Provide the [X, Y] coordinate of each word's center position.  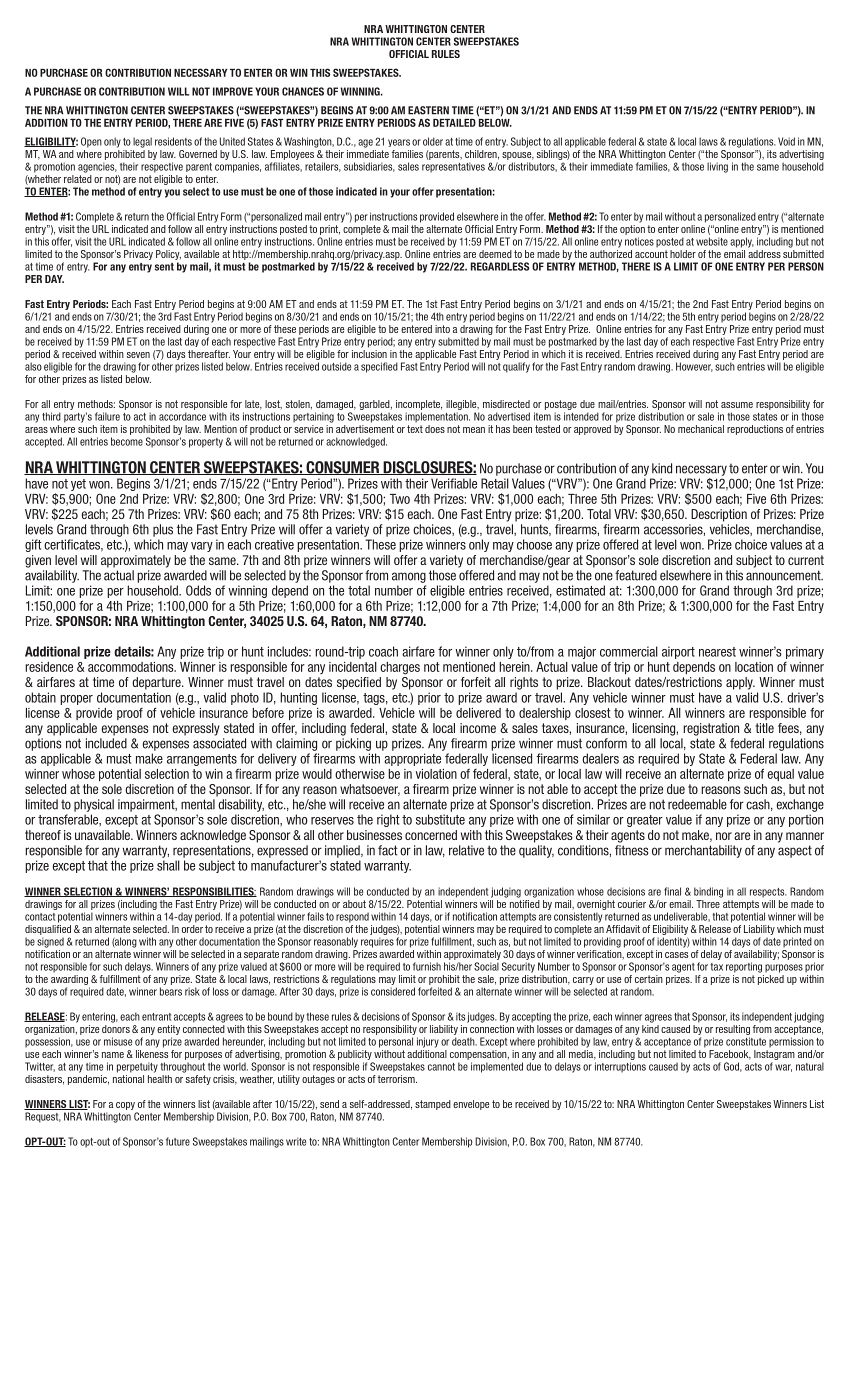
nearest [717, 652]
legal [142, 142]
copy [125, 1106]
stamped [433, 1105]
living [717, 167]
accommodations [132, 667]
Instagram [774, 1055]
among [409, 577]
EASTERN [428, 110]
